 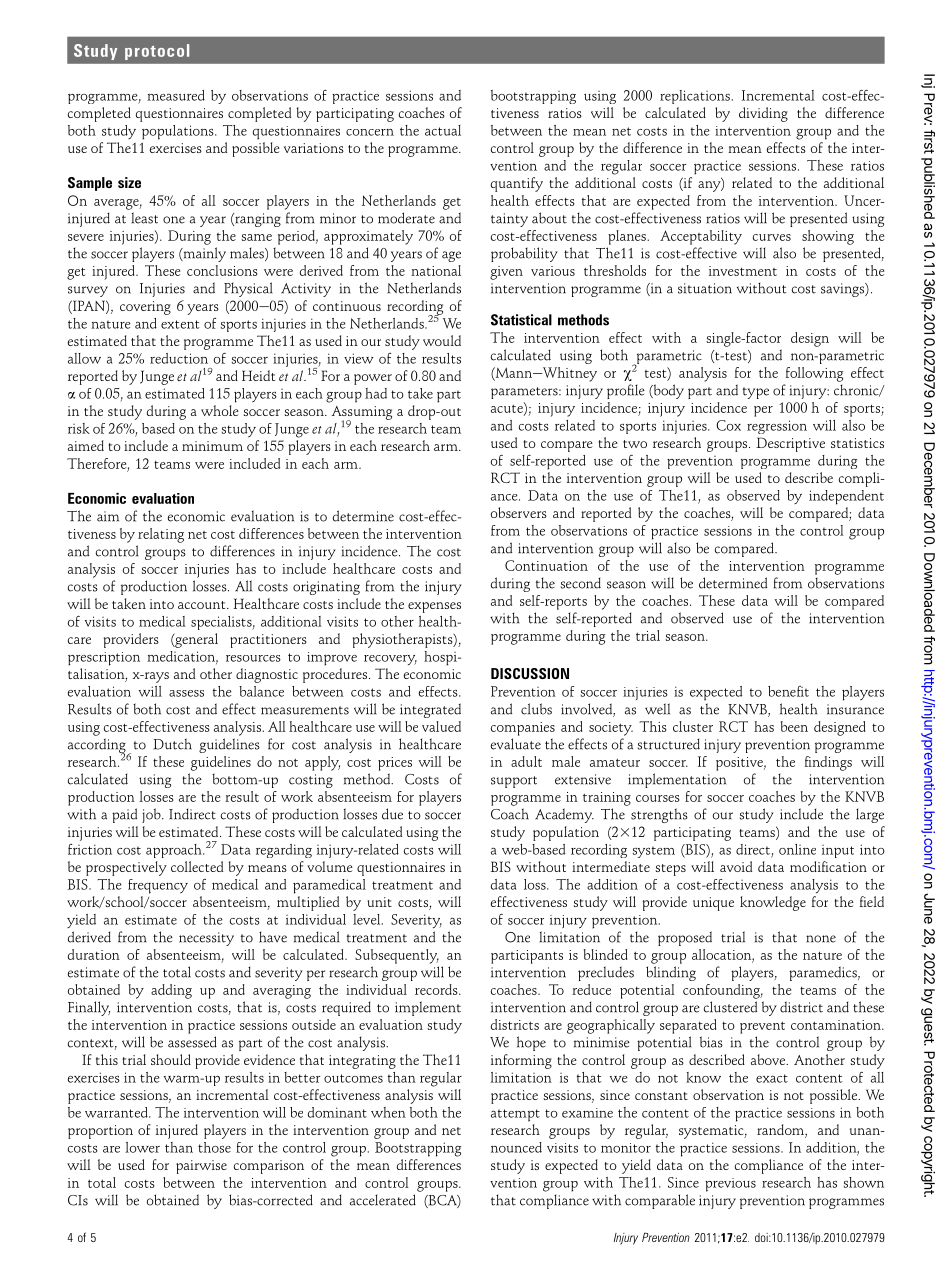 What do you see at coordinates (443, 130) in the screenshot?
I see `actual` at bounding box center [443, 130].
